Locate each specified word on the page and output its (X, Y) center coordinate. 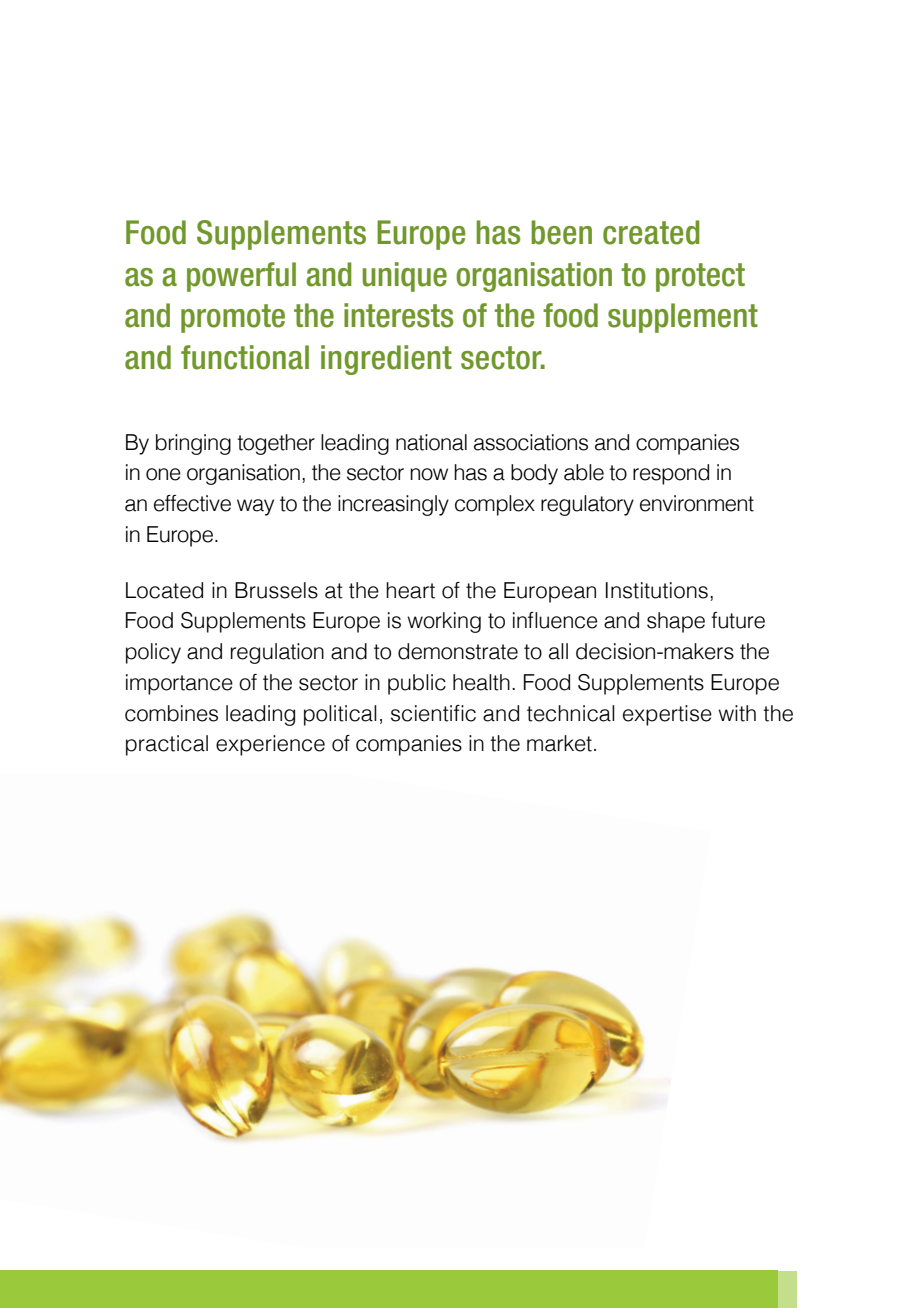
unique (404, 277)
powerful (241, 277)
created (651, 232)
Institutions (657, 590)
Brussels (276, 590)
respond (671, 474)
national (431, 442)
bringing (193, 444)
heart (410, 590)
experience (270, 745)
